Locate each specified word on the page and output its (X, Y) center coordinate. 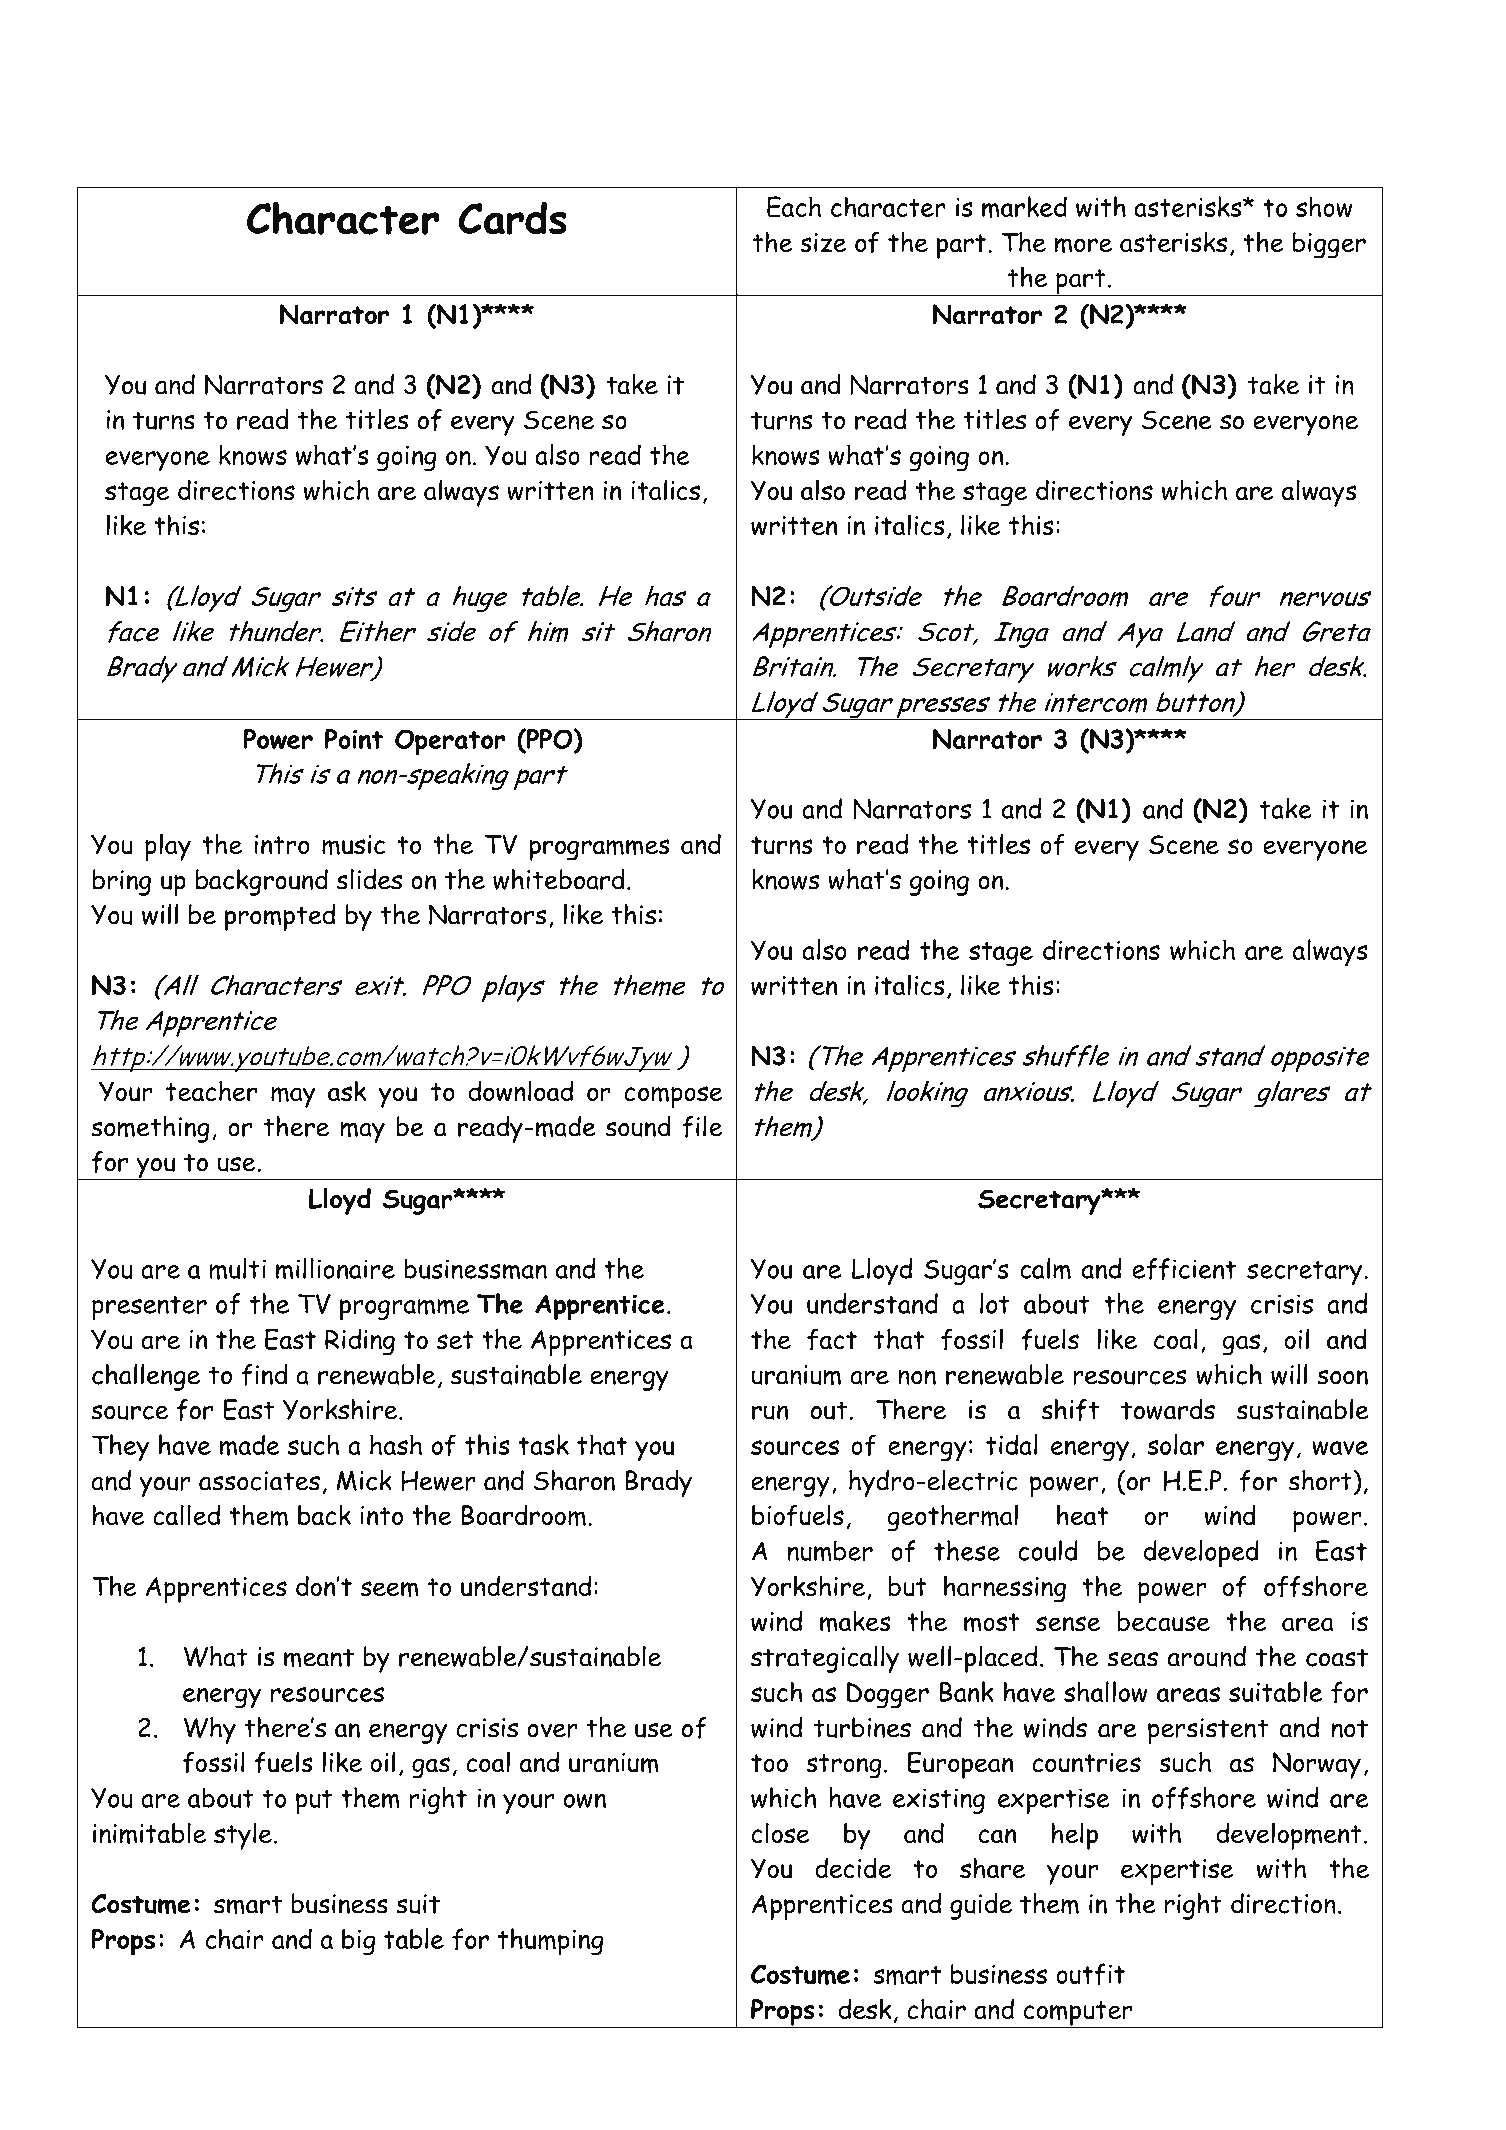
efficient (1184, 1269)
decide (853, 1868)
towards (1168, 1409)
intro (282, 845)
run (770, 1412)
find (264, 1375)
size (823, 243)
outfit (1090, 1974)
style (243, 1836)
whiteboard (559, 879)
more (1083, 245)
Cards (512, 218)
